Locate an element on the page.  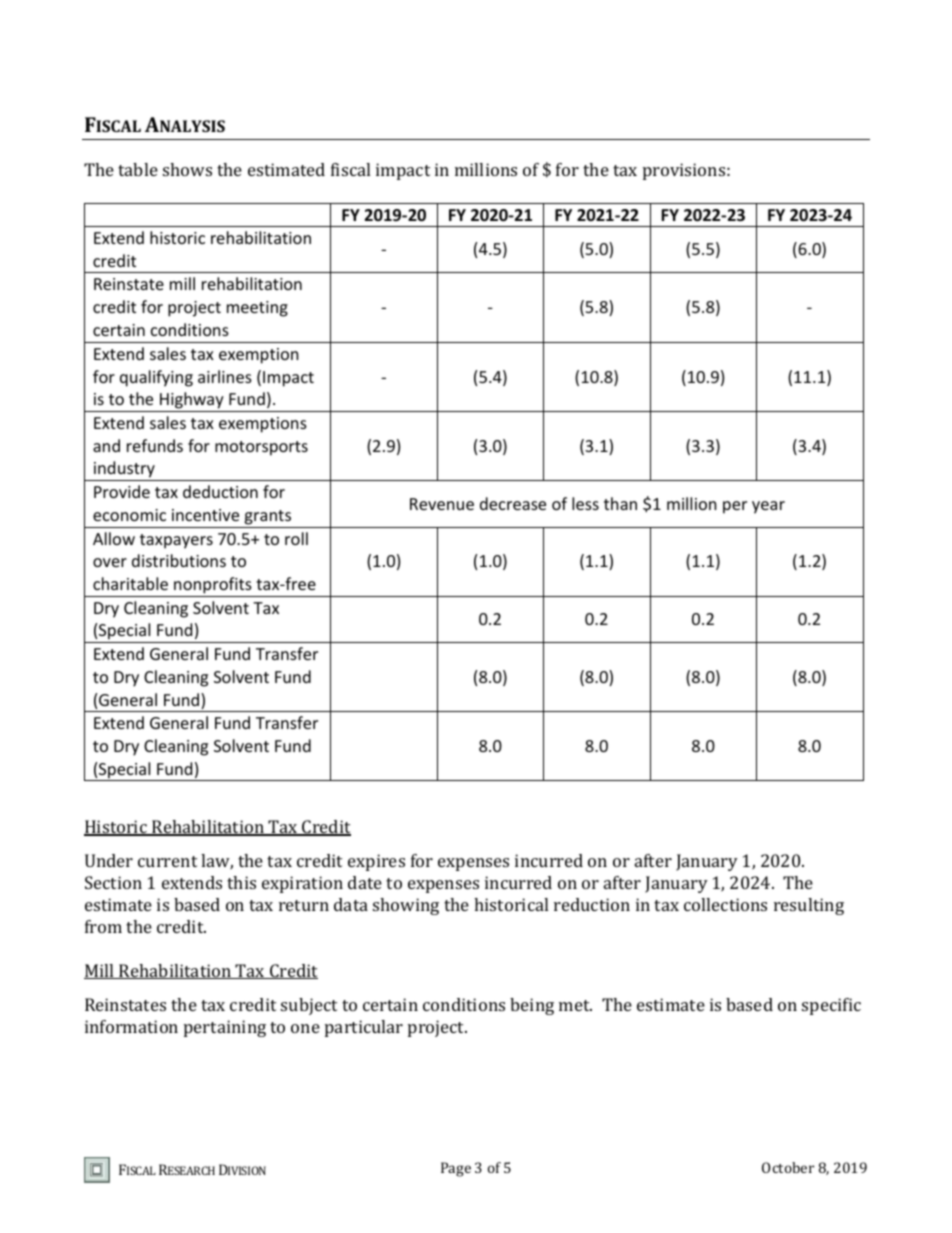
Page is located at coordinates (456, 1169).
